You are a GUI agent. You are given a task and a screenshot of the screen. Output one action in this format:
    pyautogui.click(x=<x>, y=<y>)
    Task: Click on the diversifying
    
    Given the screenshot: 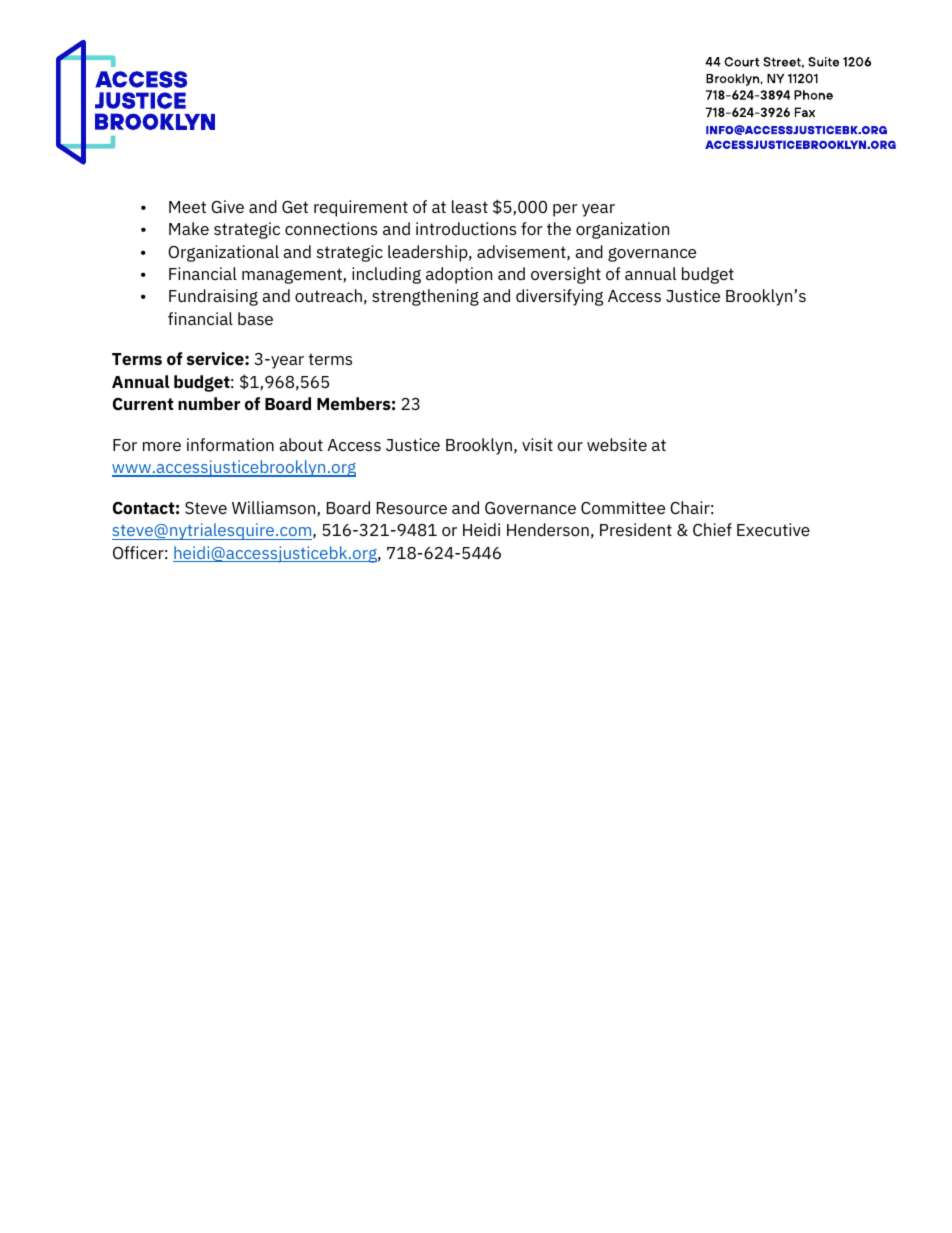 What is the action you would take?
    pyautogui.click(x=559, y=297)
